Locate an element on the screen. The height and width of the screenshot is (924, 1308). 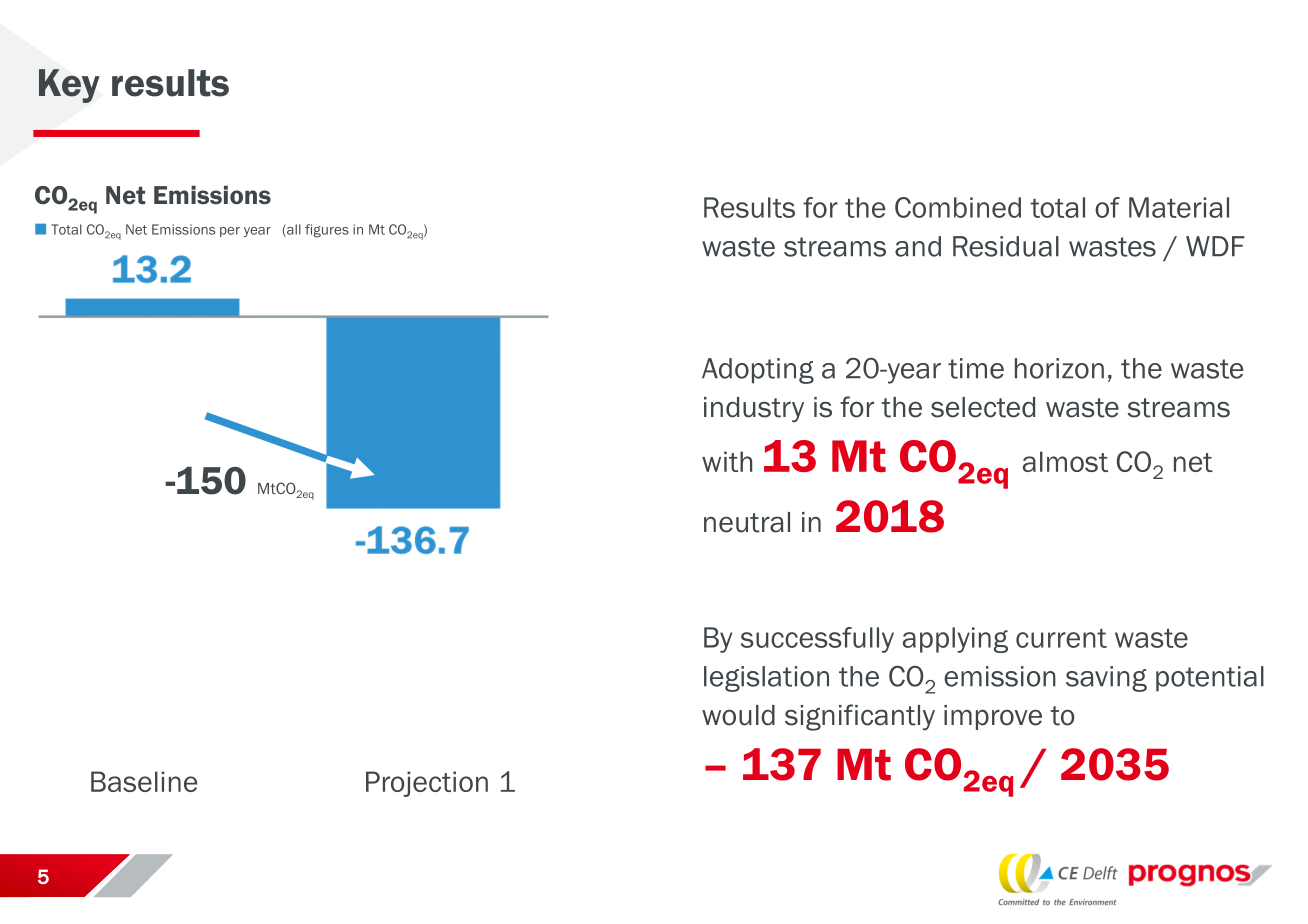
Key is located at coordinates (69, 86).
